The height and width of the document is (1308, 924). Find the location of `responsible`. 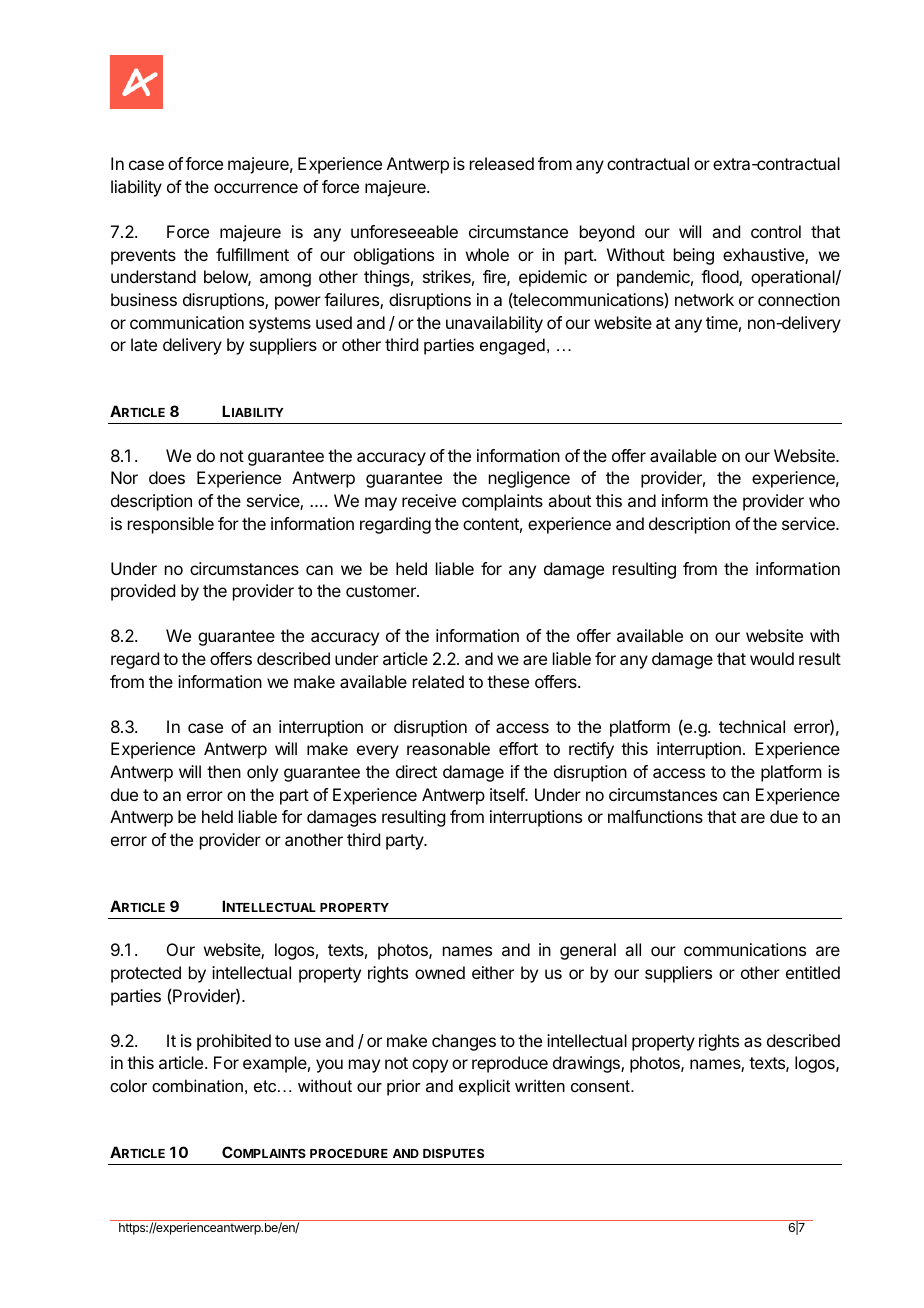

responsible is located at coordinates (171, 525).
